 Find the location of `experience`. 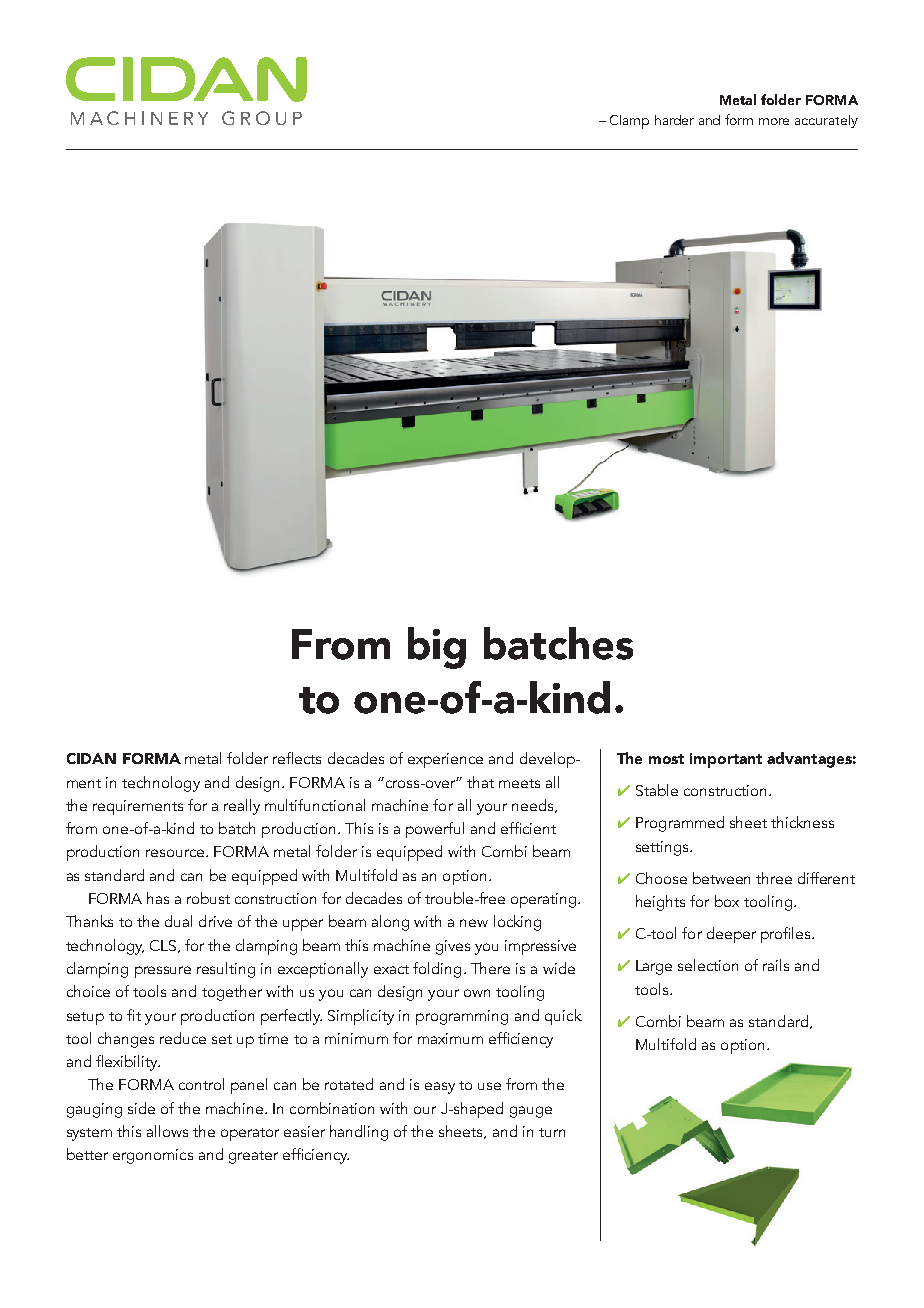

experience is located at coordinates (445, 760).
